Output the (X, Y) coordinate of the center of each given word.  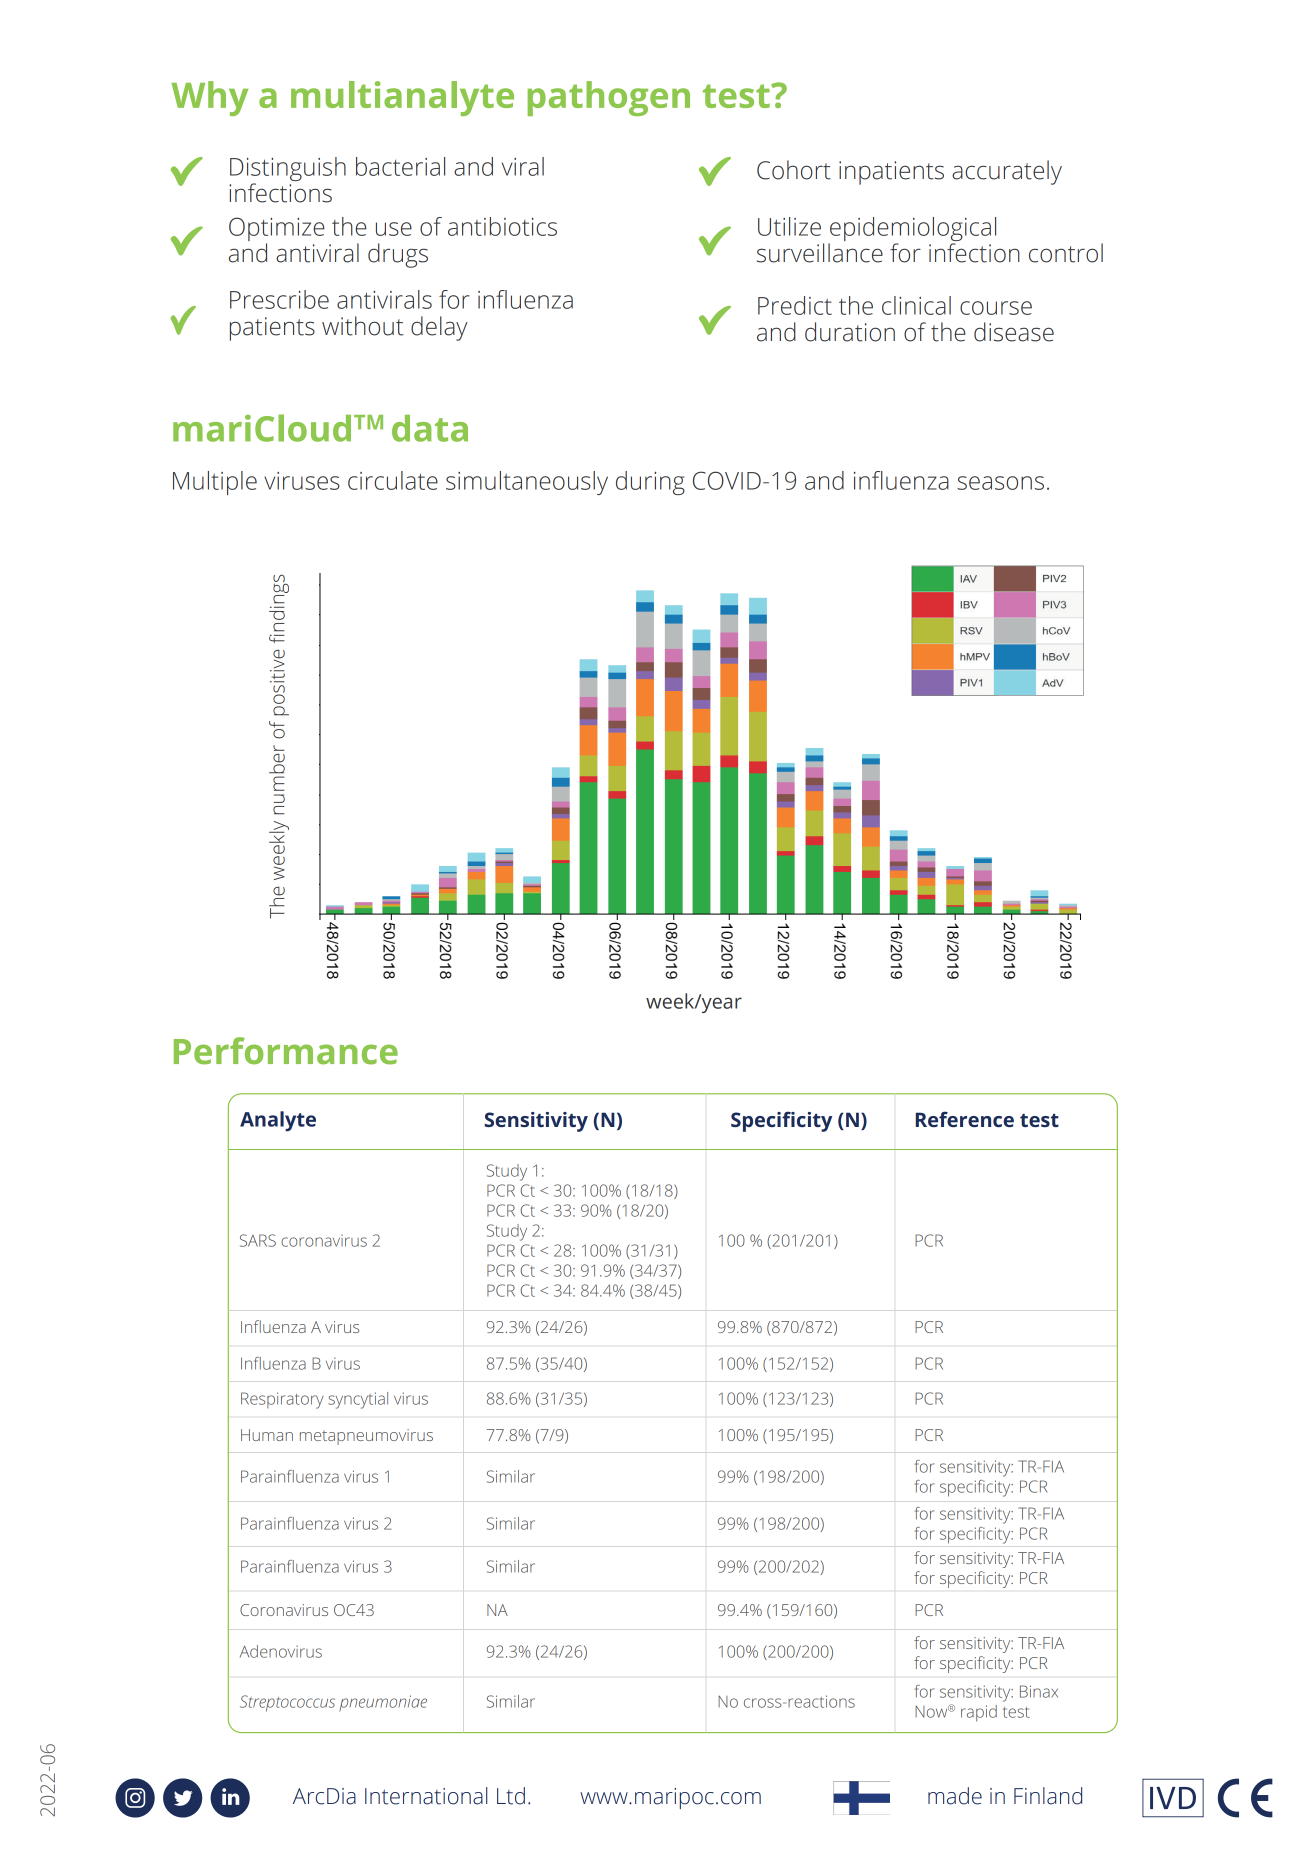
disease (1014, 332)
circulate (393, 480)
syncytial (358, 1400)
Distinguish (288, 170)
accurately (1007, 172)
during (650, 483)
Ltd (511, 1796)
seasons (1000, 483)
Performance (286, 1051)
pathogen (609, 98)
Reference (965, 1119)
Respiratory (282, 1400)
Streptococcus (287, 1703)
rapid (979, 1713)
